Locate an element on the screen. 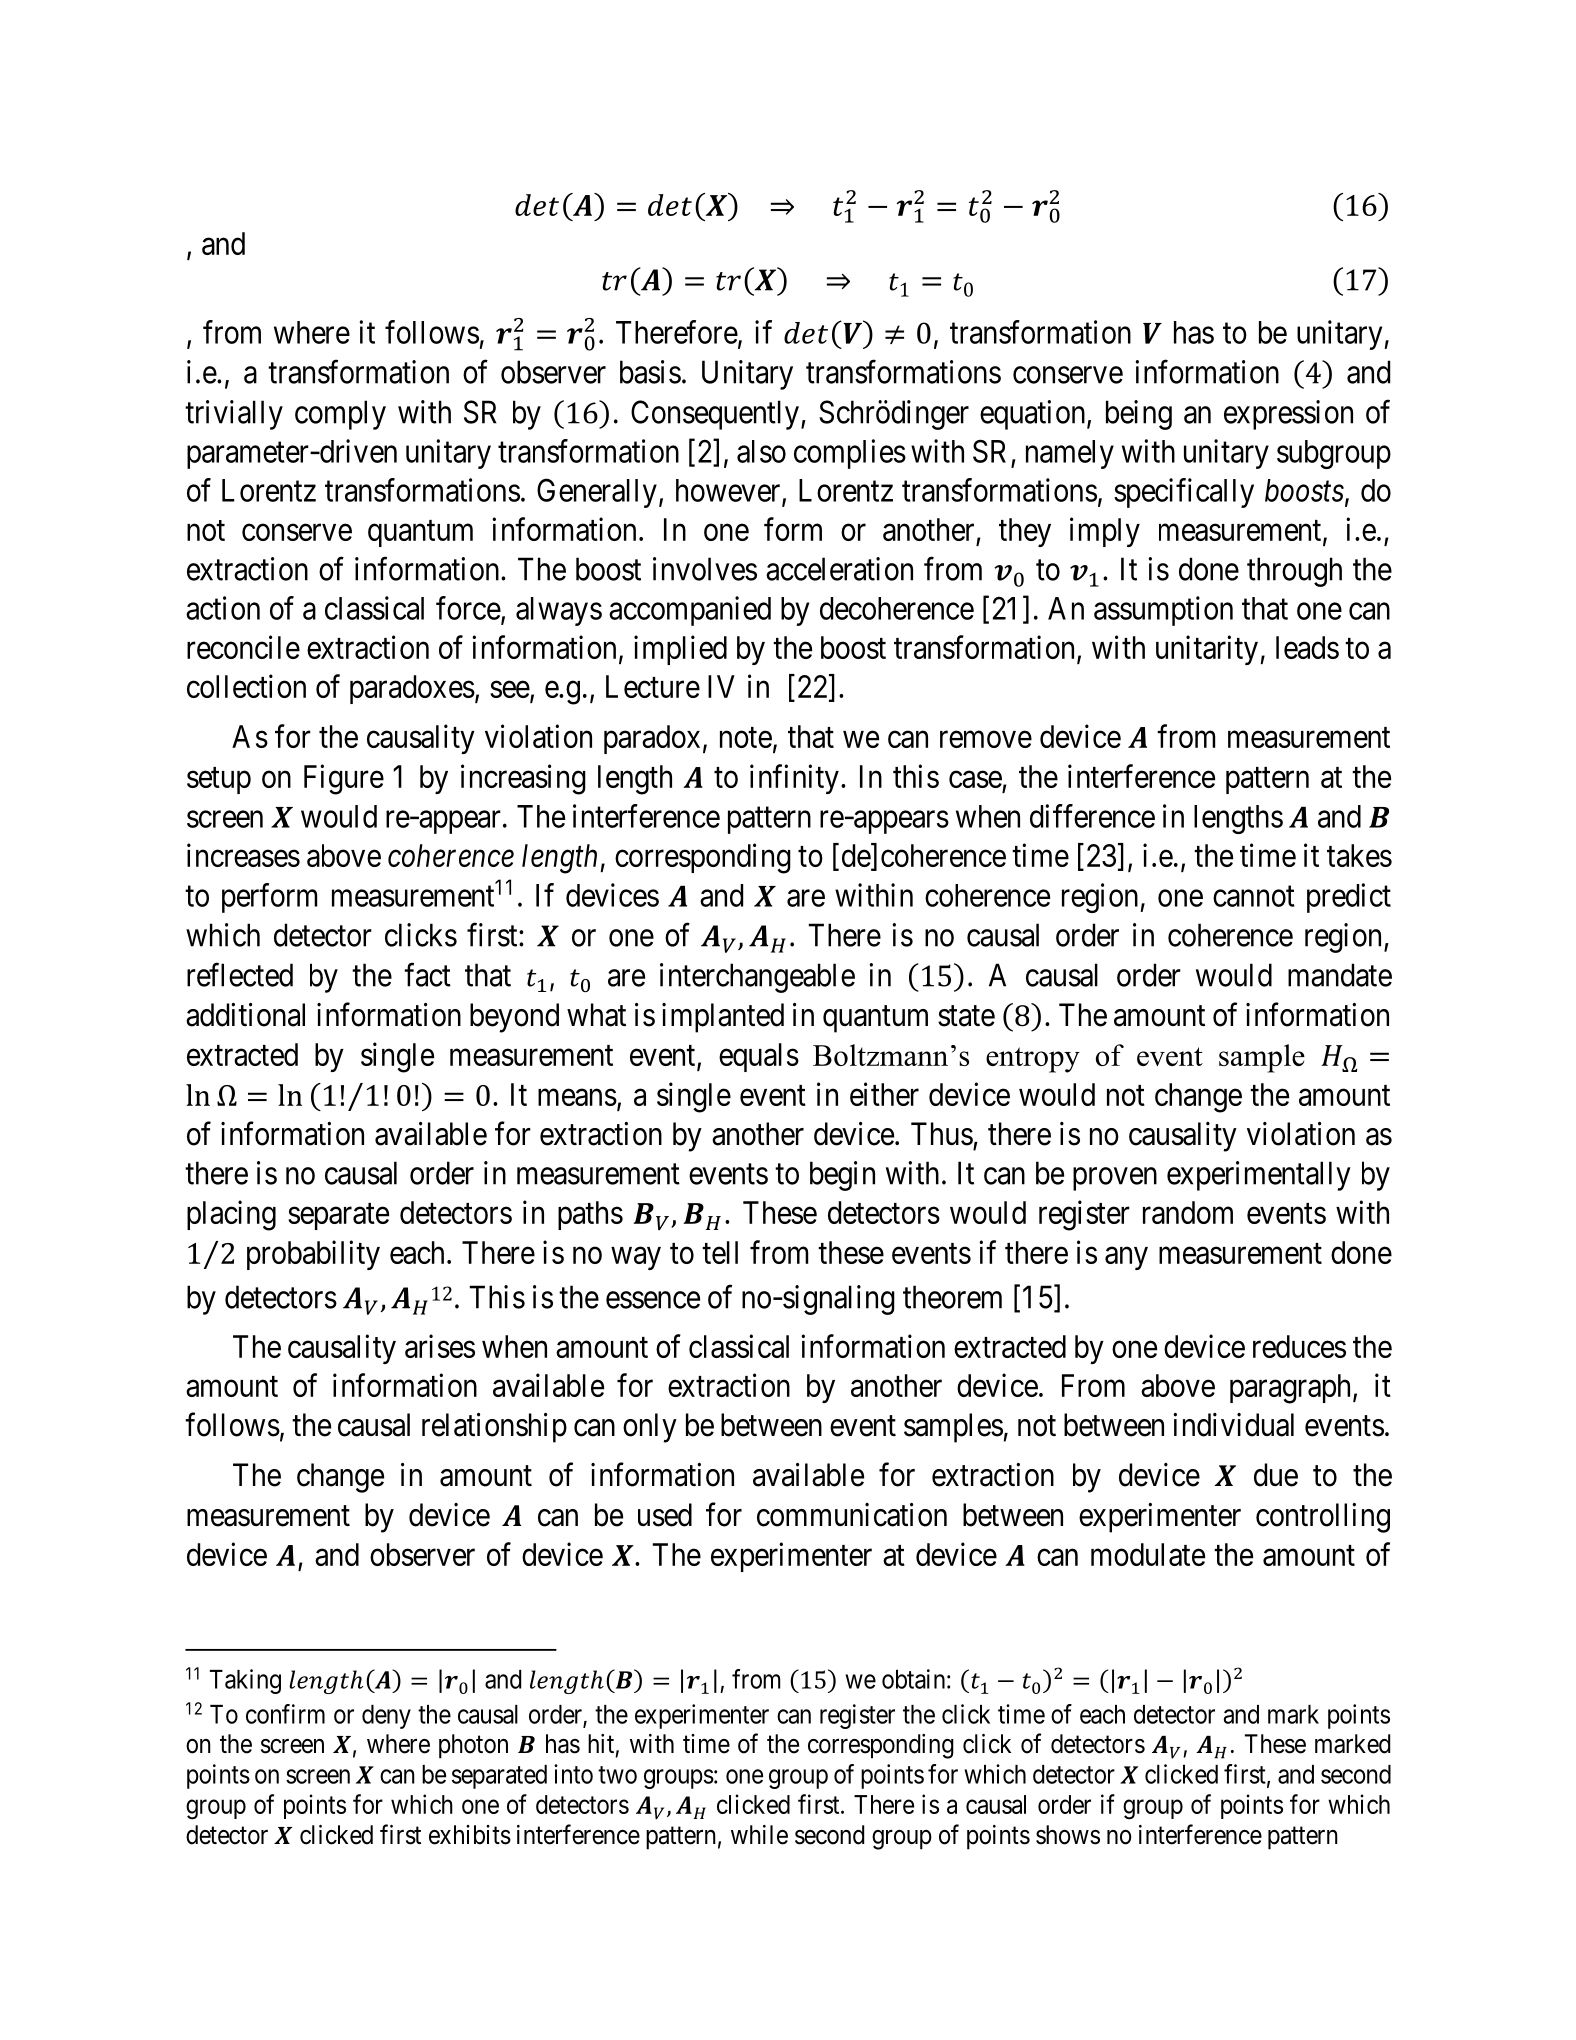  also is located at coordinates (761, 451).
